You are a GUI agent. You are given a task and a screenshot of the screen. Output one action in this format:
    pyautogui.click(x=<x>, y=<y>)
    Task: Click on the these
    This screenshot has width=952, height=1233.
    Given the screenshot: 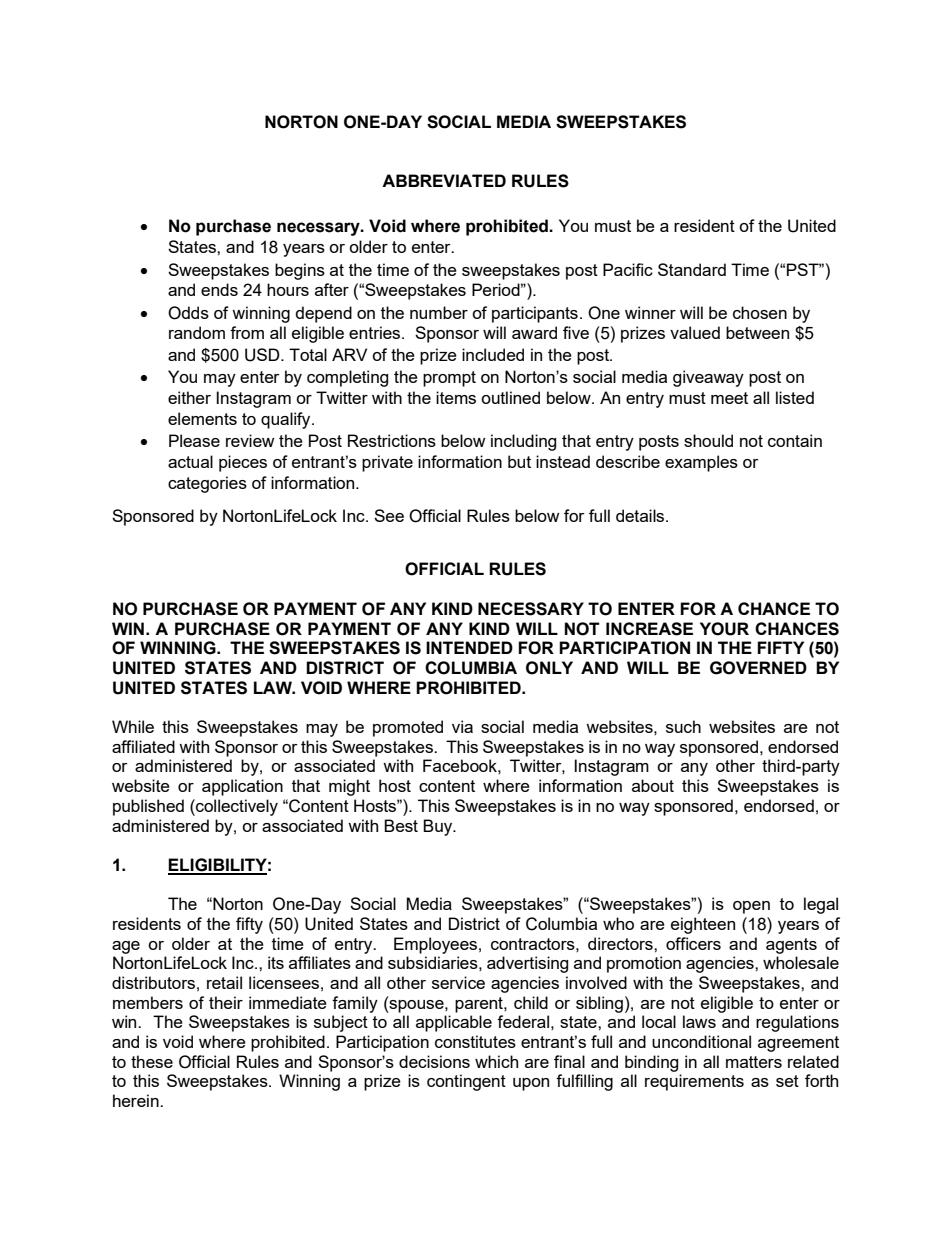 What is the action you would take?
    pyautogui.click(x=152, y=1061)
